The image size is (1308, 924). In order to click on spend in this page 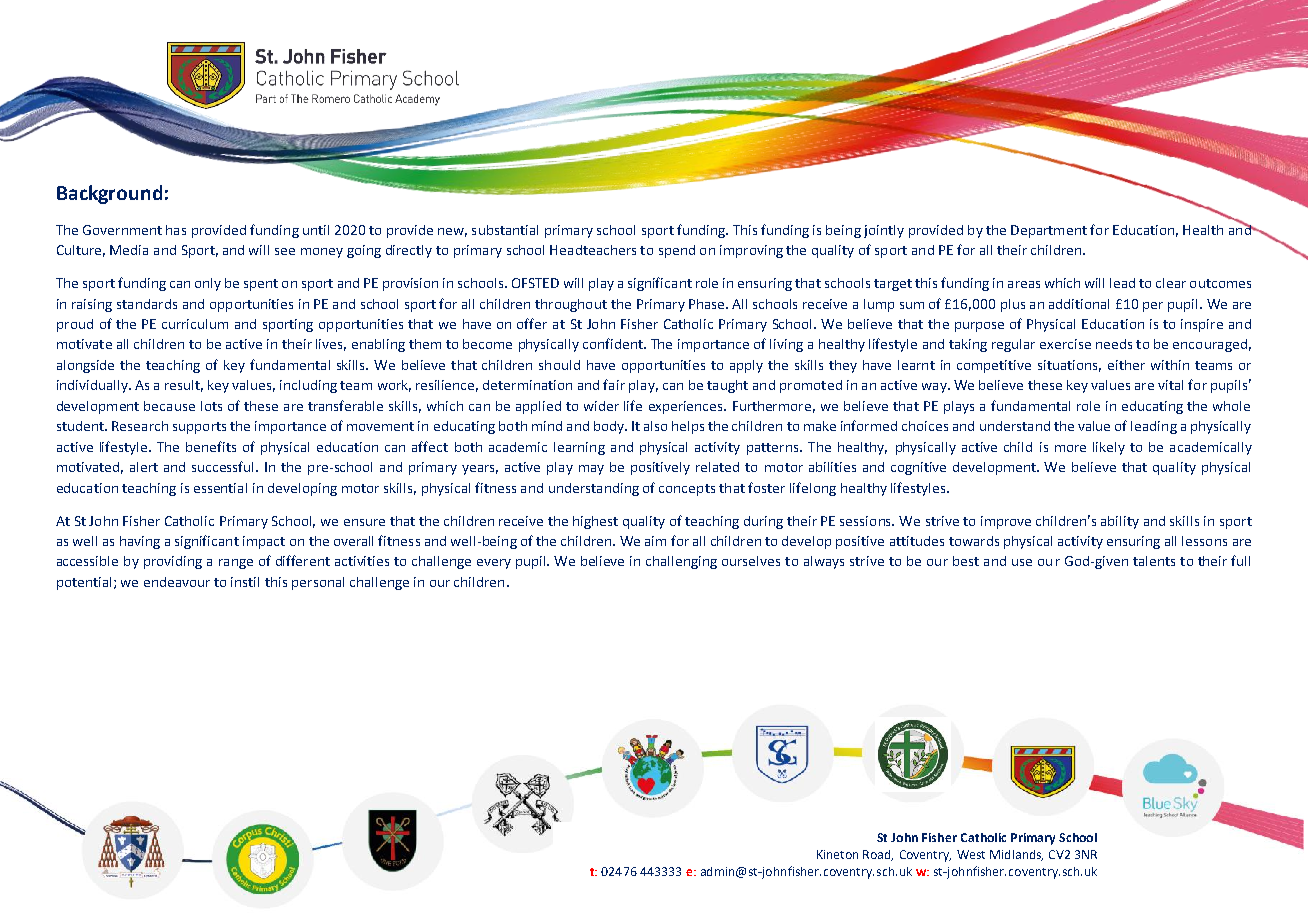, I will do `click(677, 251)`.
